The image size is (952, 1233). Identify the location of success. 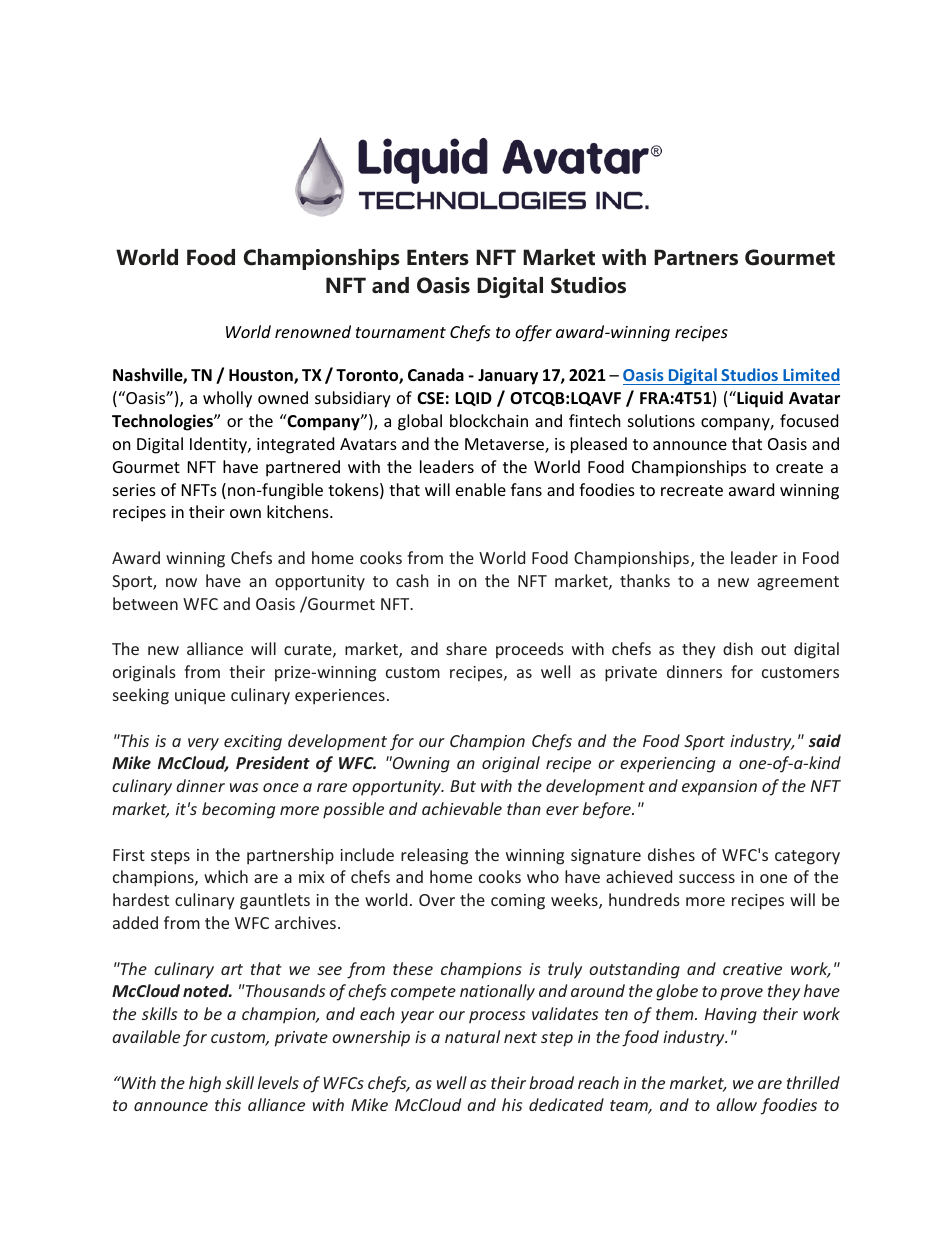
(707, 878).
